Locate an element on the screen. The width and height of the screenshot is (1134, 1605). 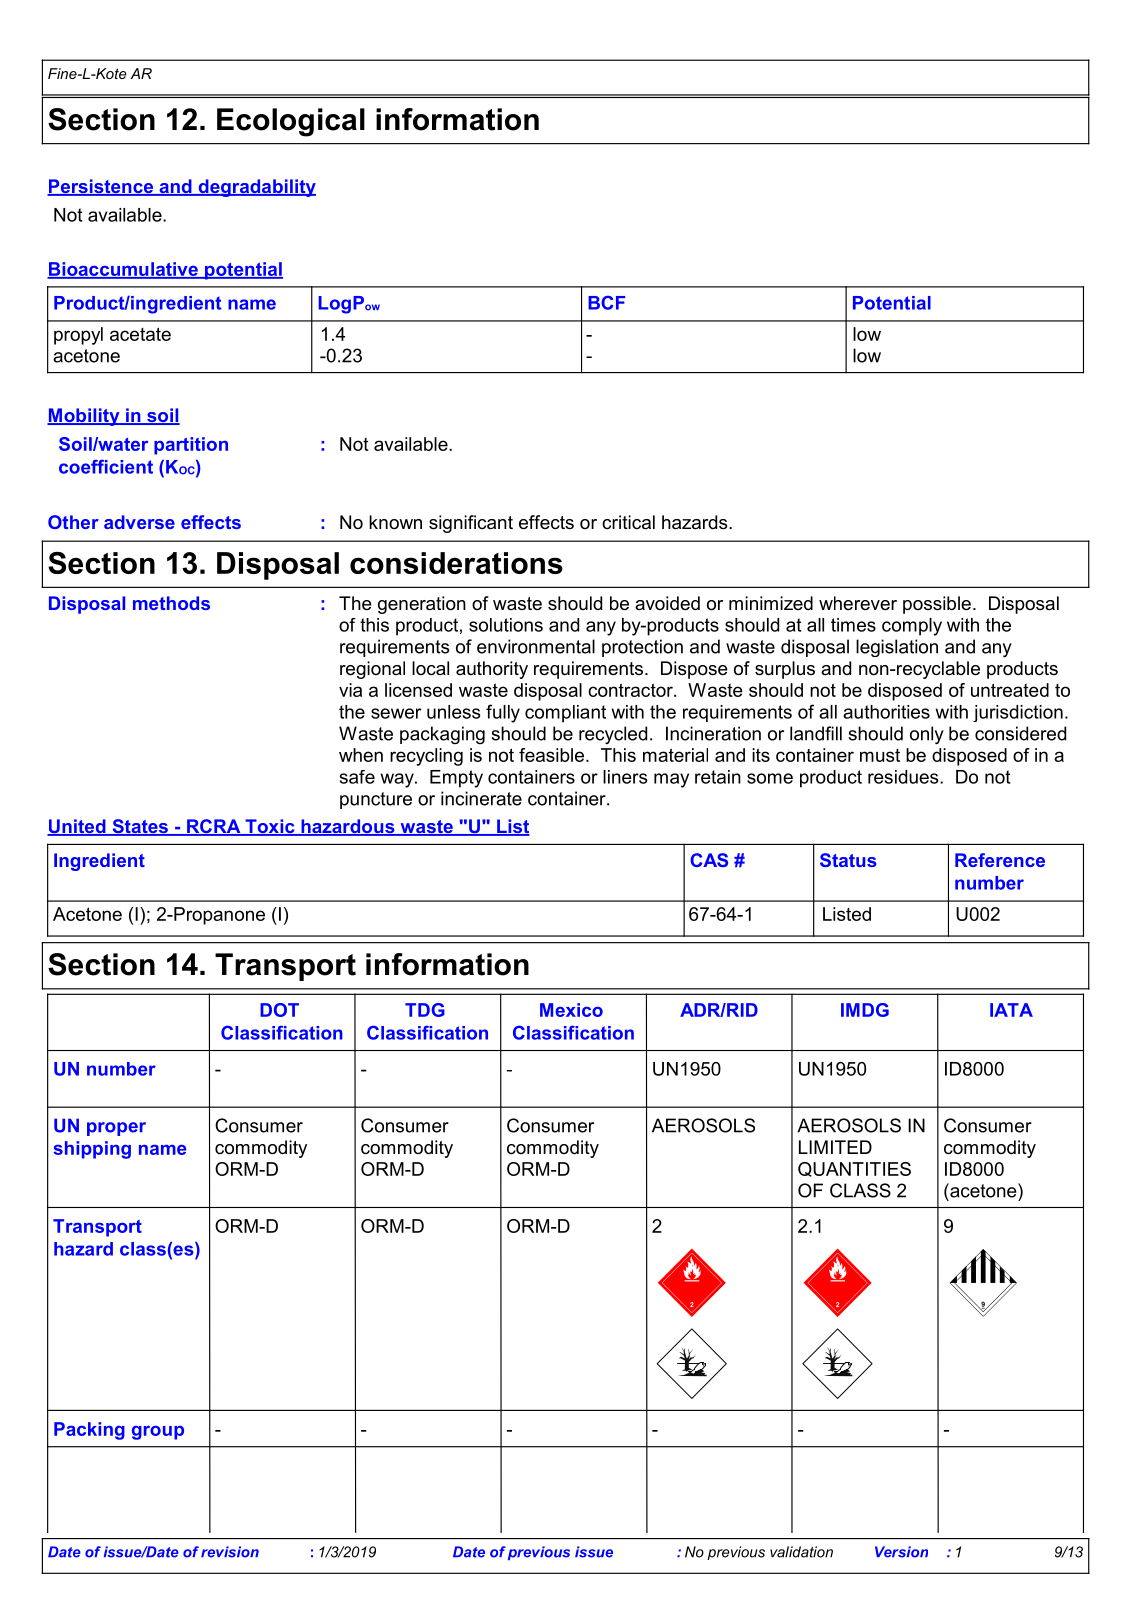
BCF is located at coordinates (606, 303).
